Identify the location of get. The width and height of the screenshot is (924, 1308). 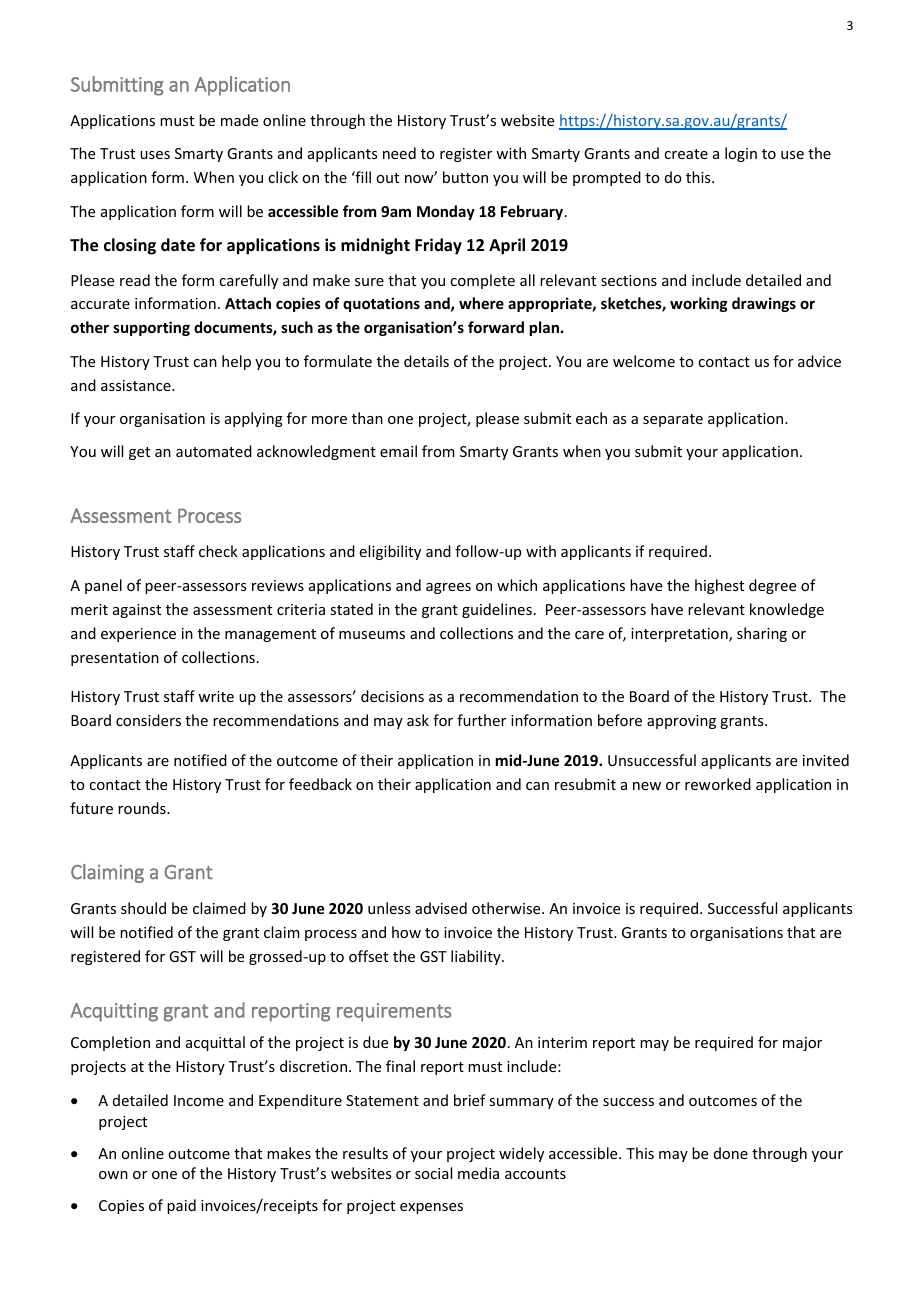
(139, 453).
